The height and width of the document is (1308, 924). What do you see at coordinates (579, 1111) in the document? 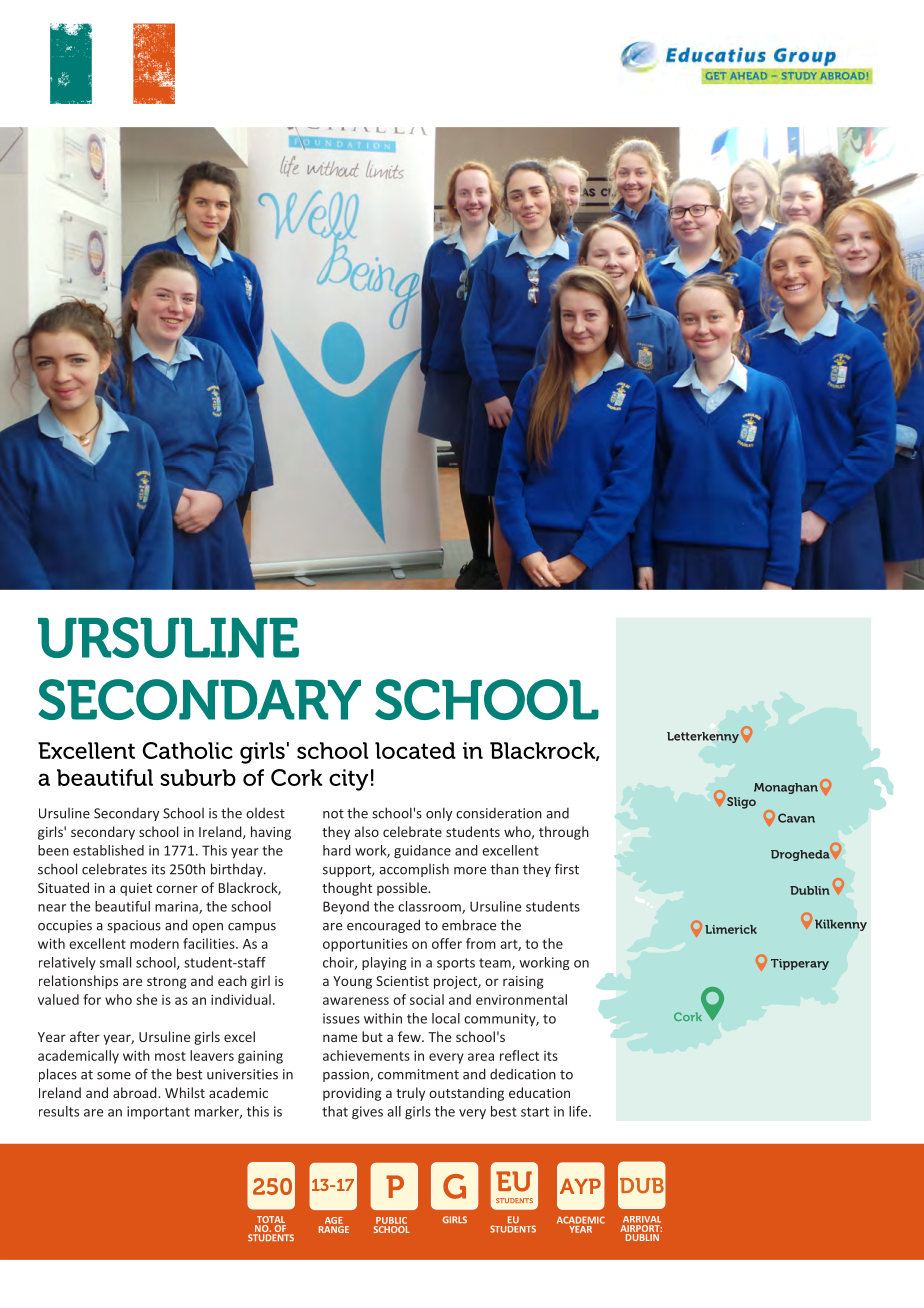
I see `life` at bounding box center [579, 1111].
